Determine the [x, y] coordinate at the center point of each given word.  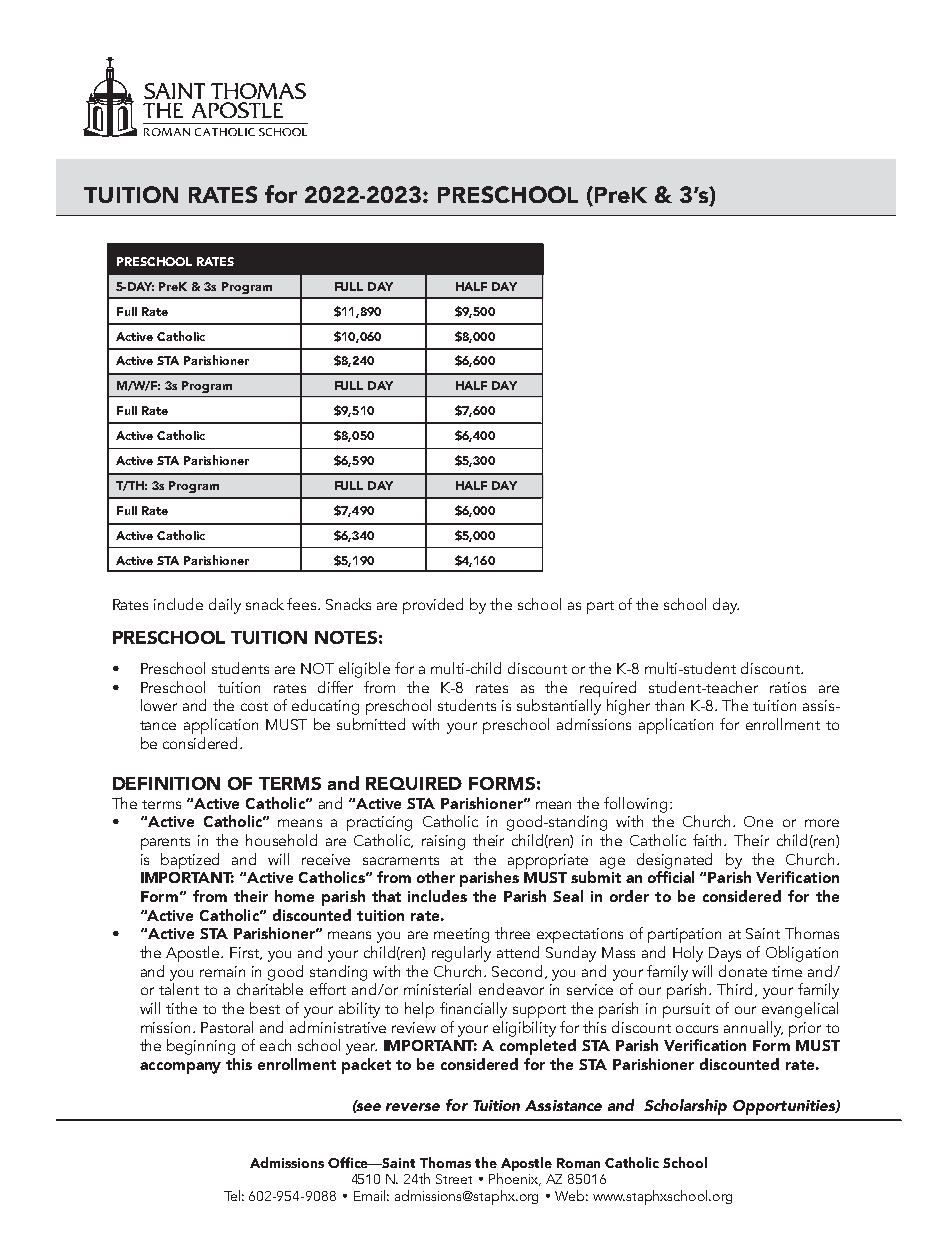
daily [225, 606]
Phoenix [515, 1179]
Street [454, 1179]
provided [433, 606]
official [671, 877]
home [294, 896]
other [436, 877]
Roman [578, 1163]
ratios [788, 687]
